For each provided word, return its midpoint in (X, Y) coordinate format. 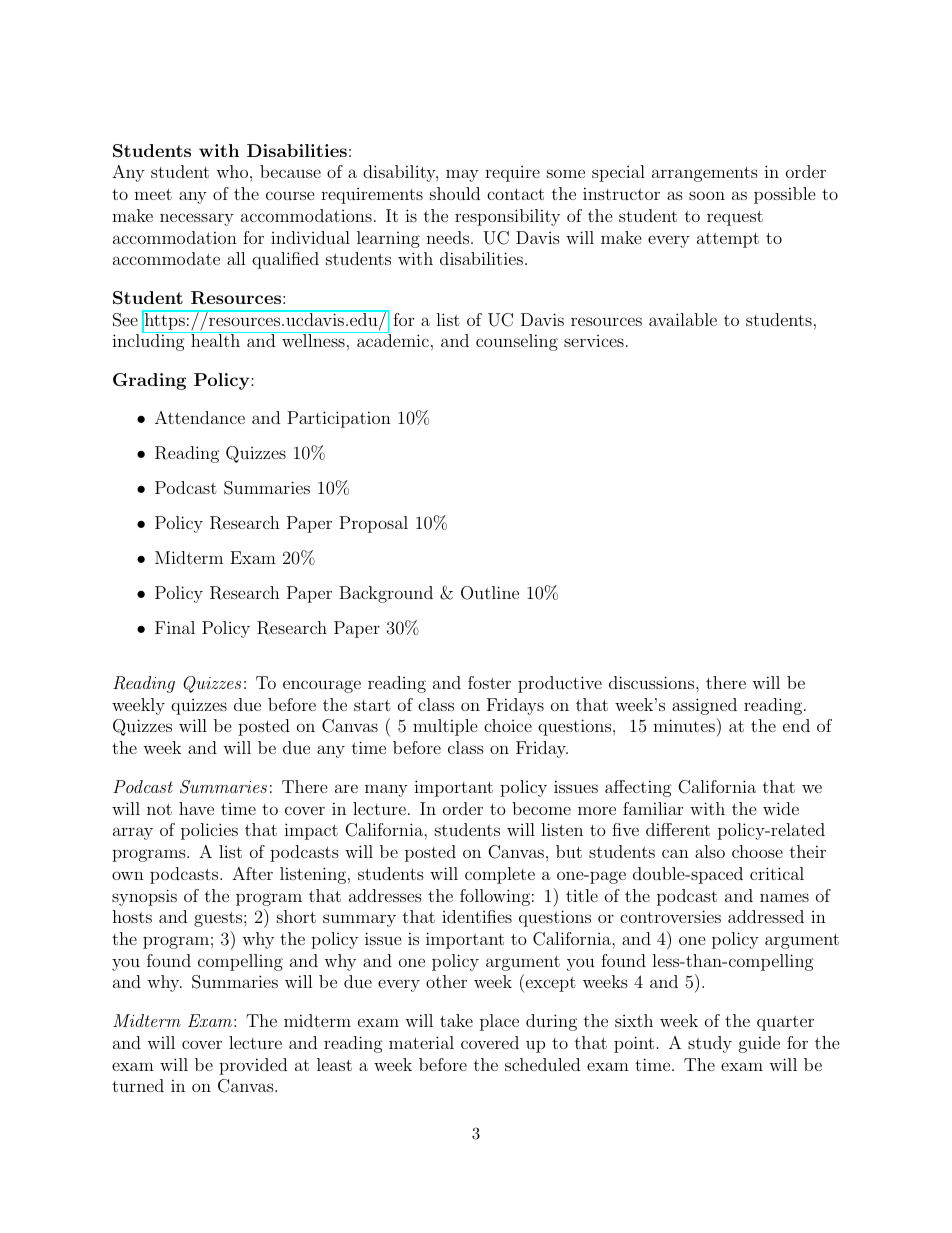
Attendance (200, 417)
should (455, 193)
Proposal (373, 524)
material (421, 1042)
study (710, 1044)
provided (253, 1066)
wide (781, 808)
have (196, 808)
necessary (197, 219)
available (683, 319)
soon (707, 195)
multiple (445, 727)
